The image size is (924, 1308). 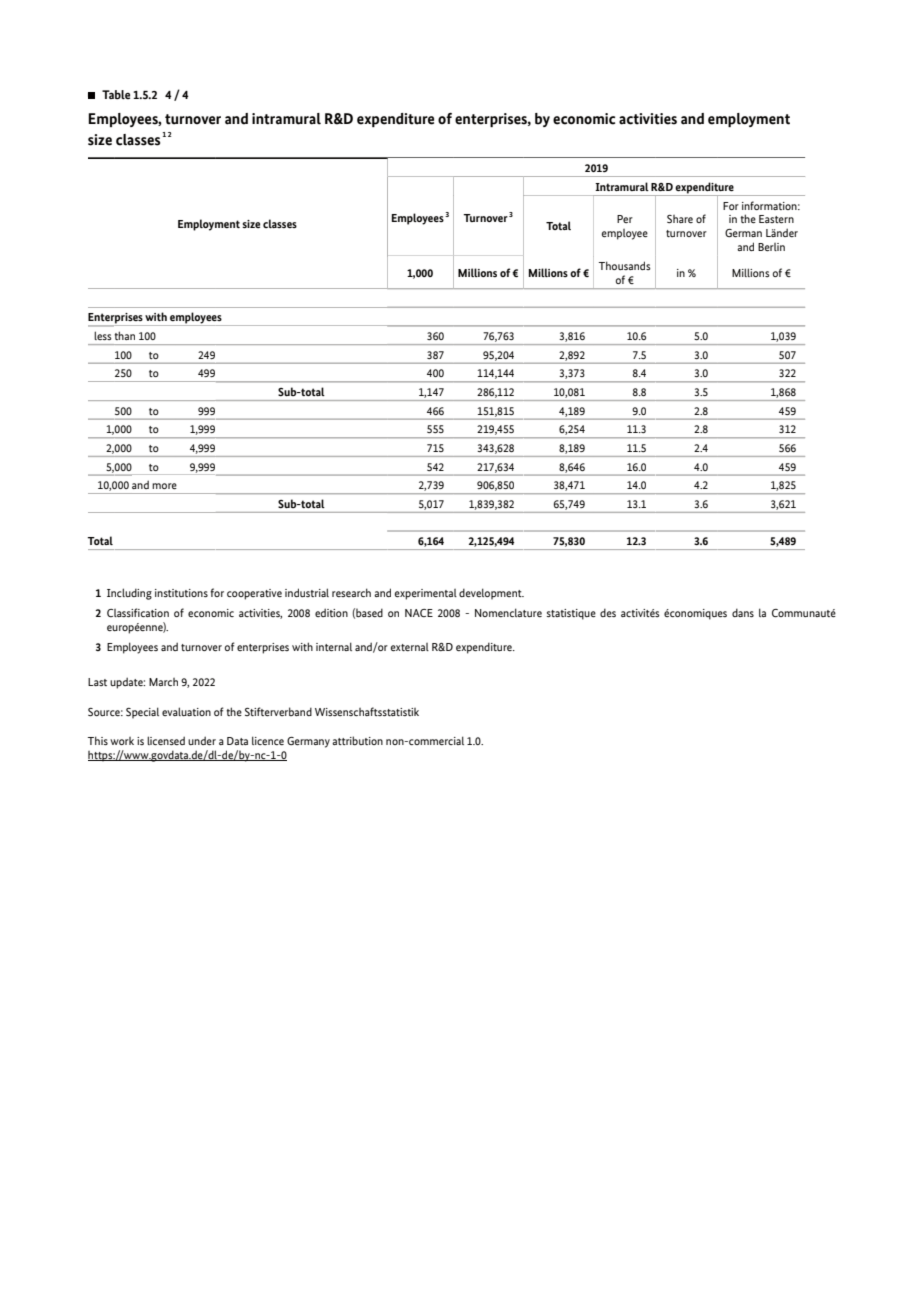 What do you see at coordinates (426, 594) in the screenshot?
I see `experimental` at bounding box center [426, 594].
